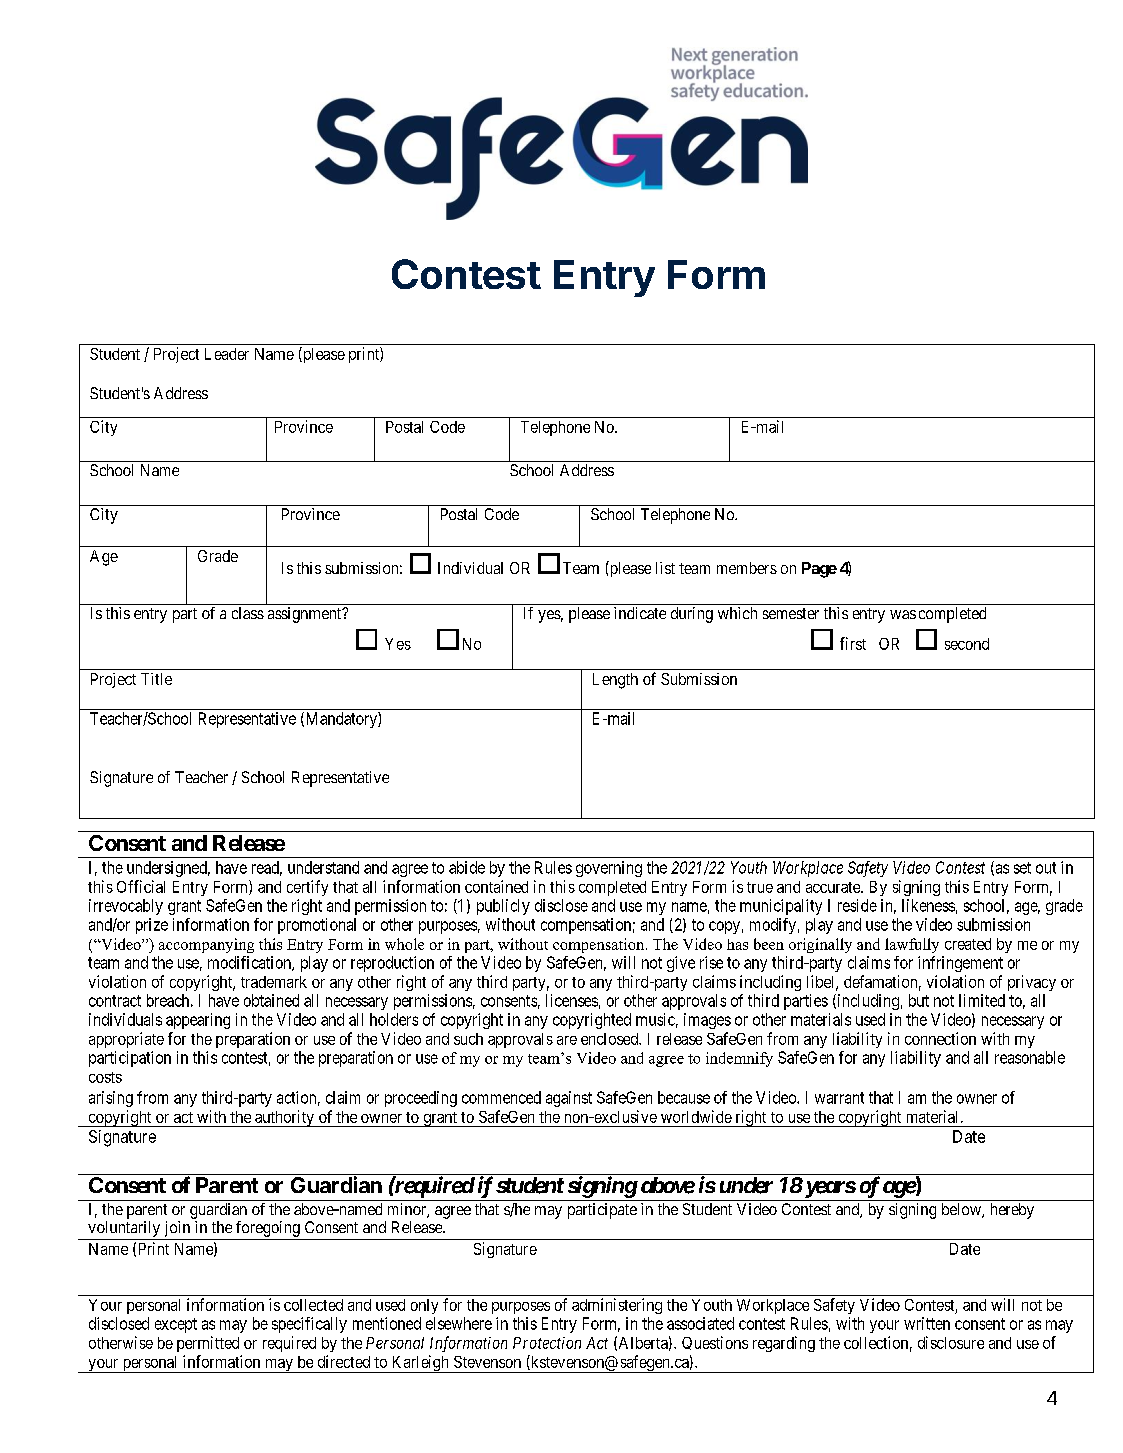  Describe the element at coordinates (198, 1021) in the image. I see `appearing` at that location.
